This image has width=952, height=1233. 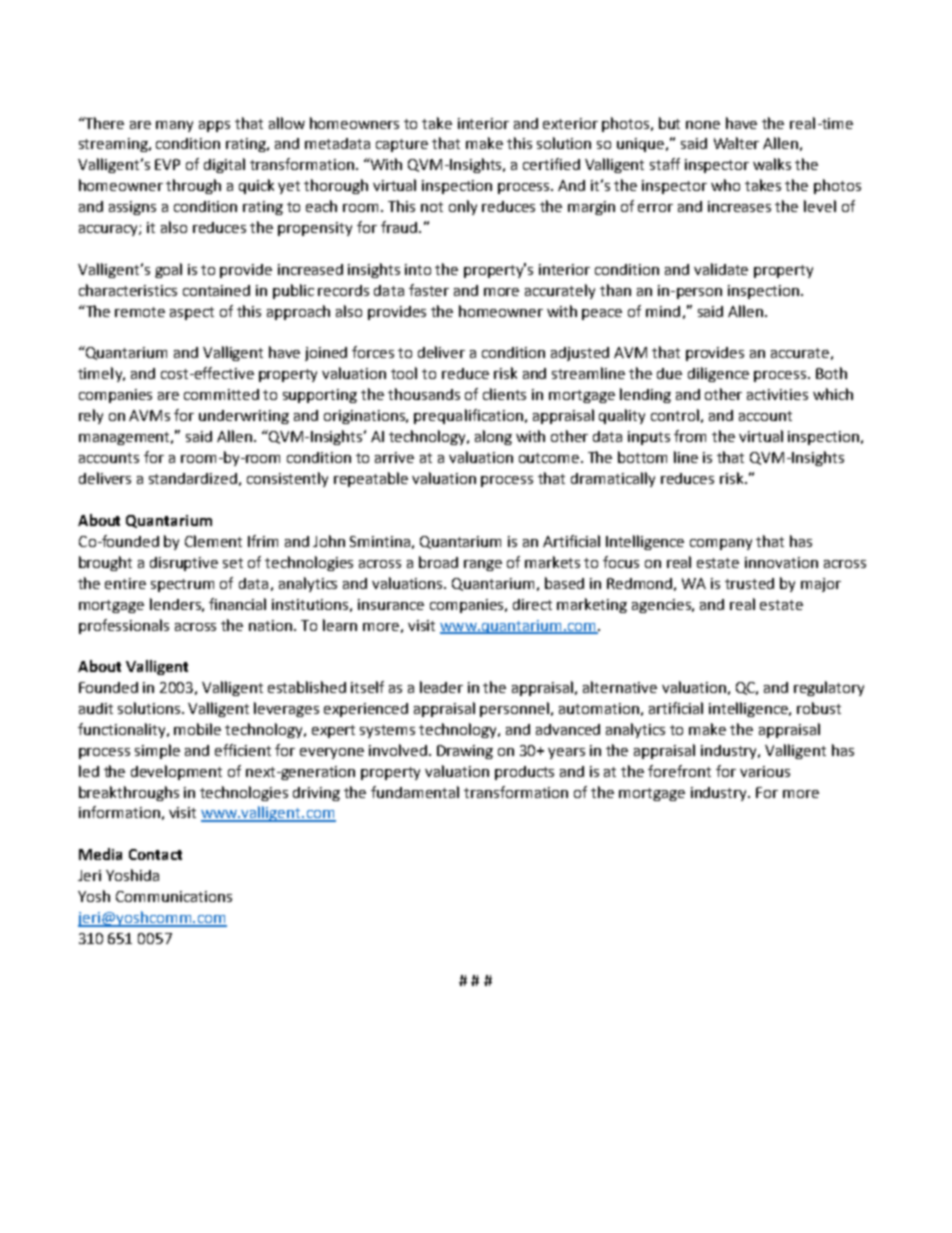 What do you see at coordinates (221, 394) in the image?
I see `committed` at bounding box center [221, 394].
